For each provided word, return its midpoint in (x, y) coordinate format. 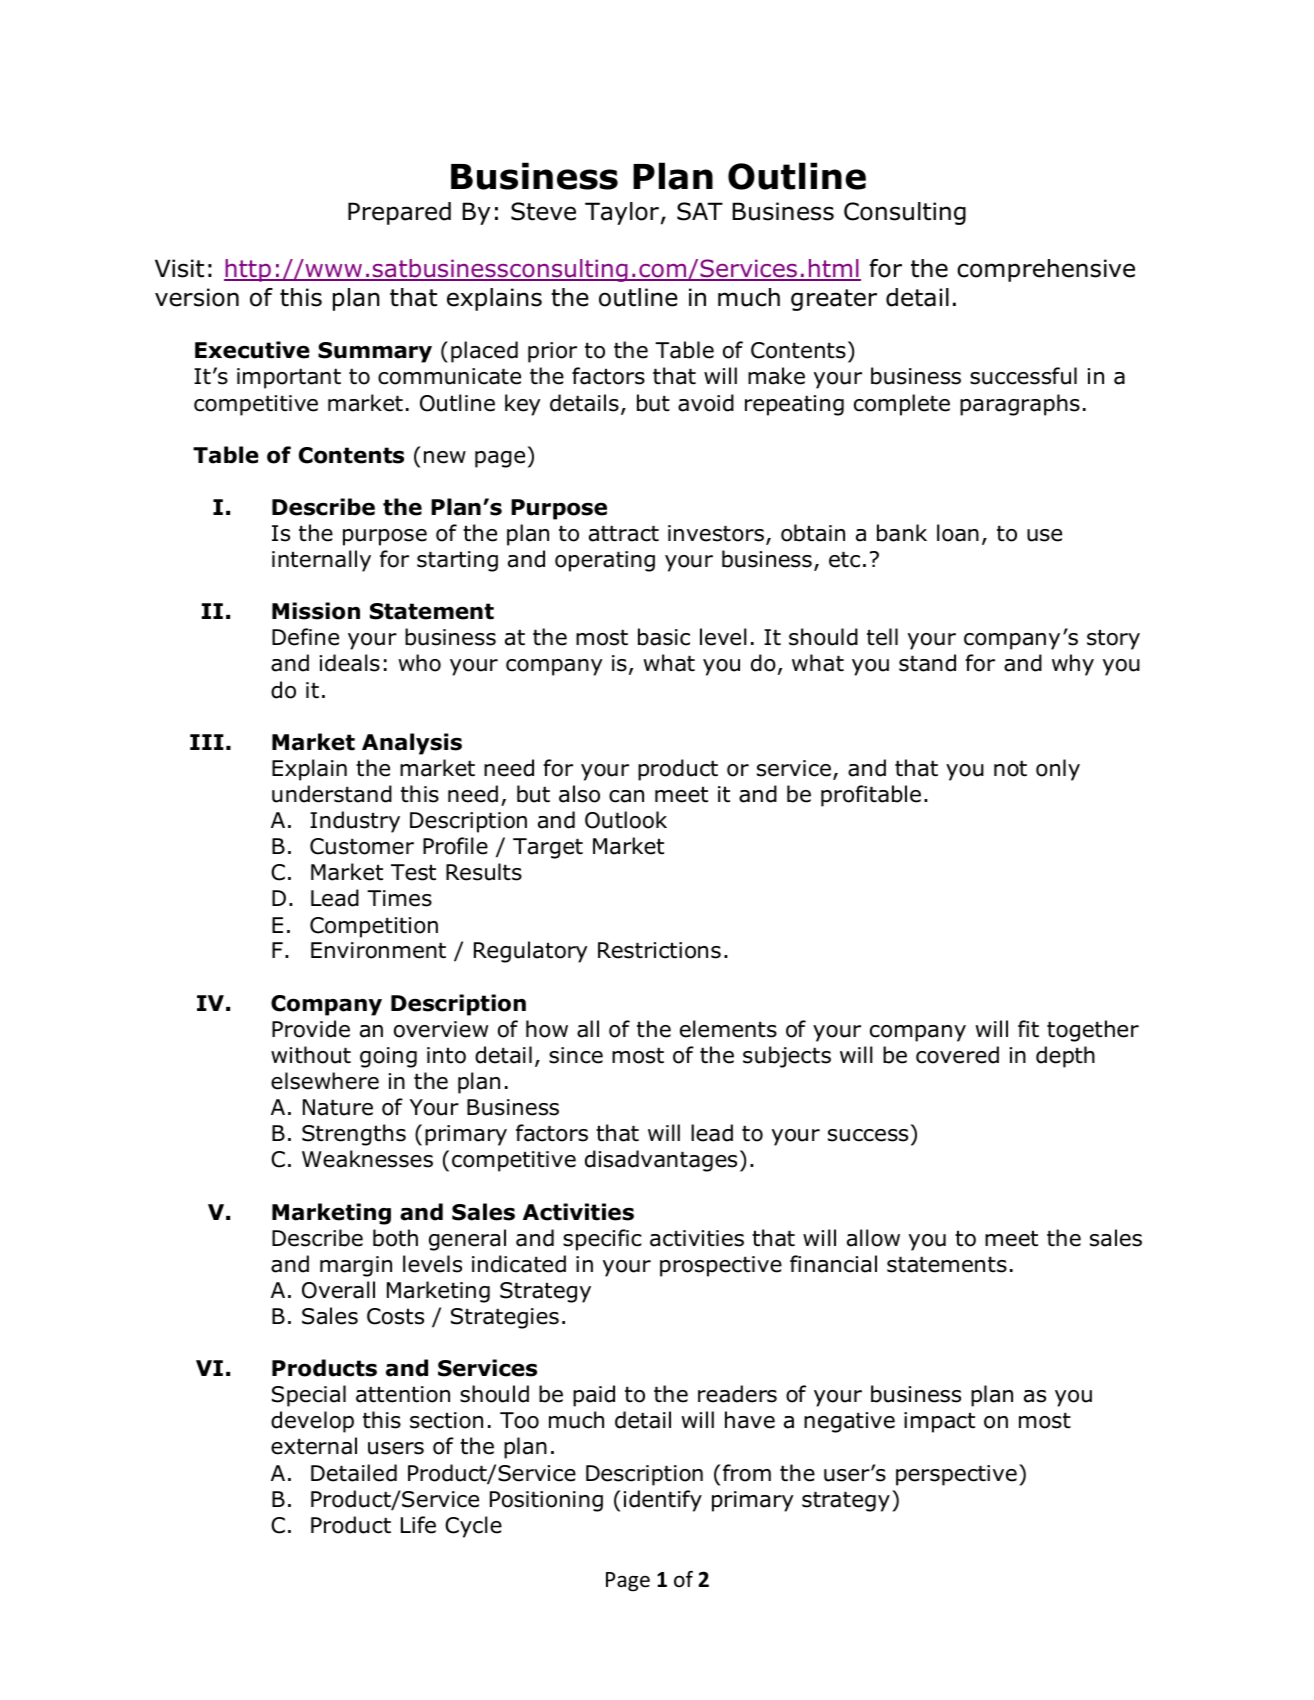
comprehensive (1046, 270)
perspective (956, 1475)
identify (663, 1501)
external (314, 1446)
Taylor (622, 213)
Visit (179, 268)
